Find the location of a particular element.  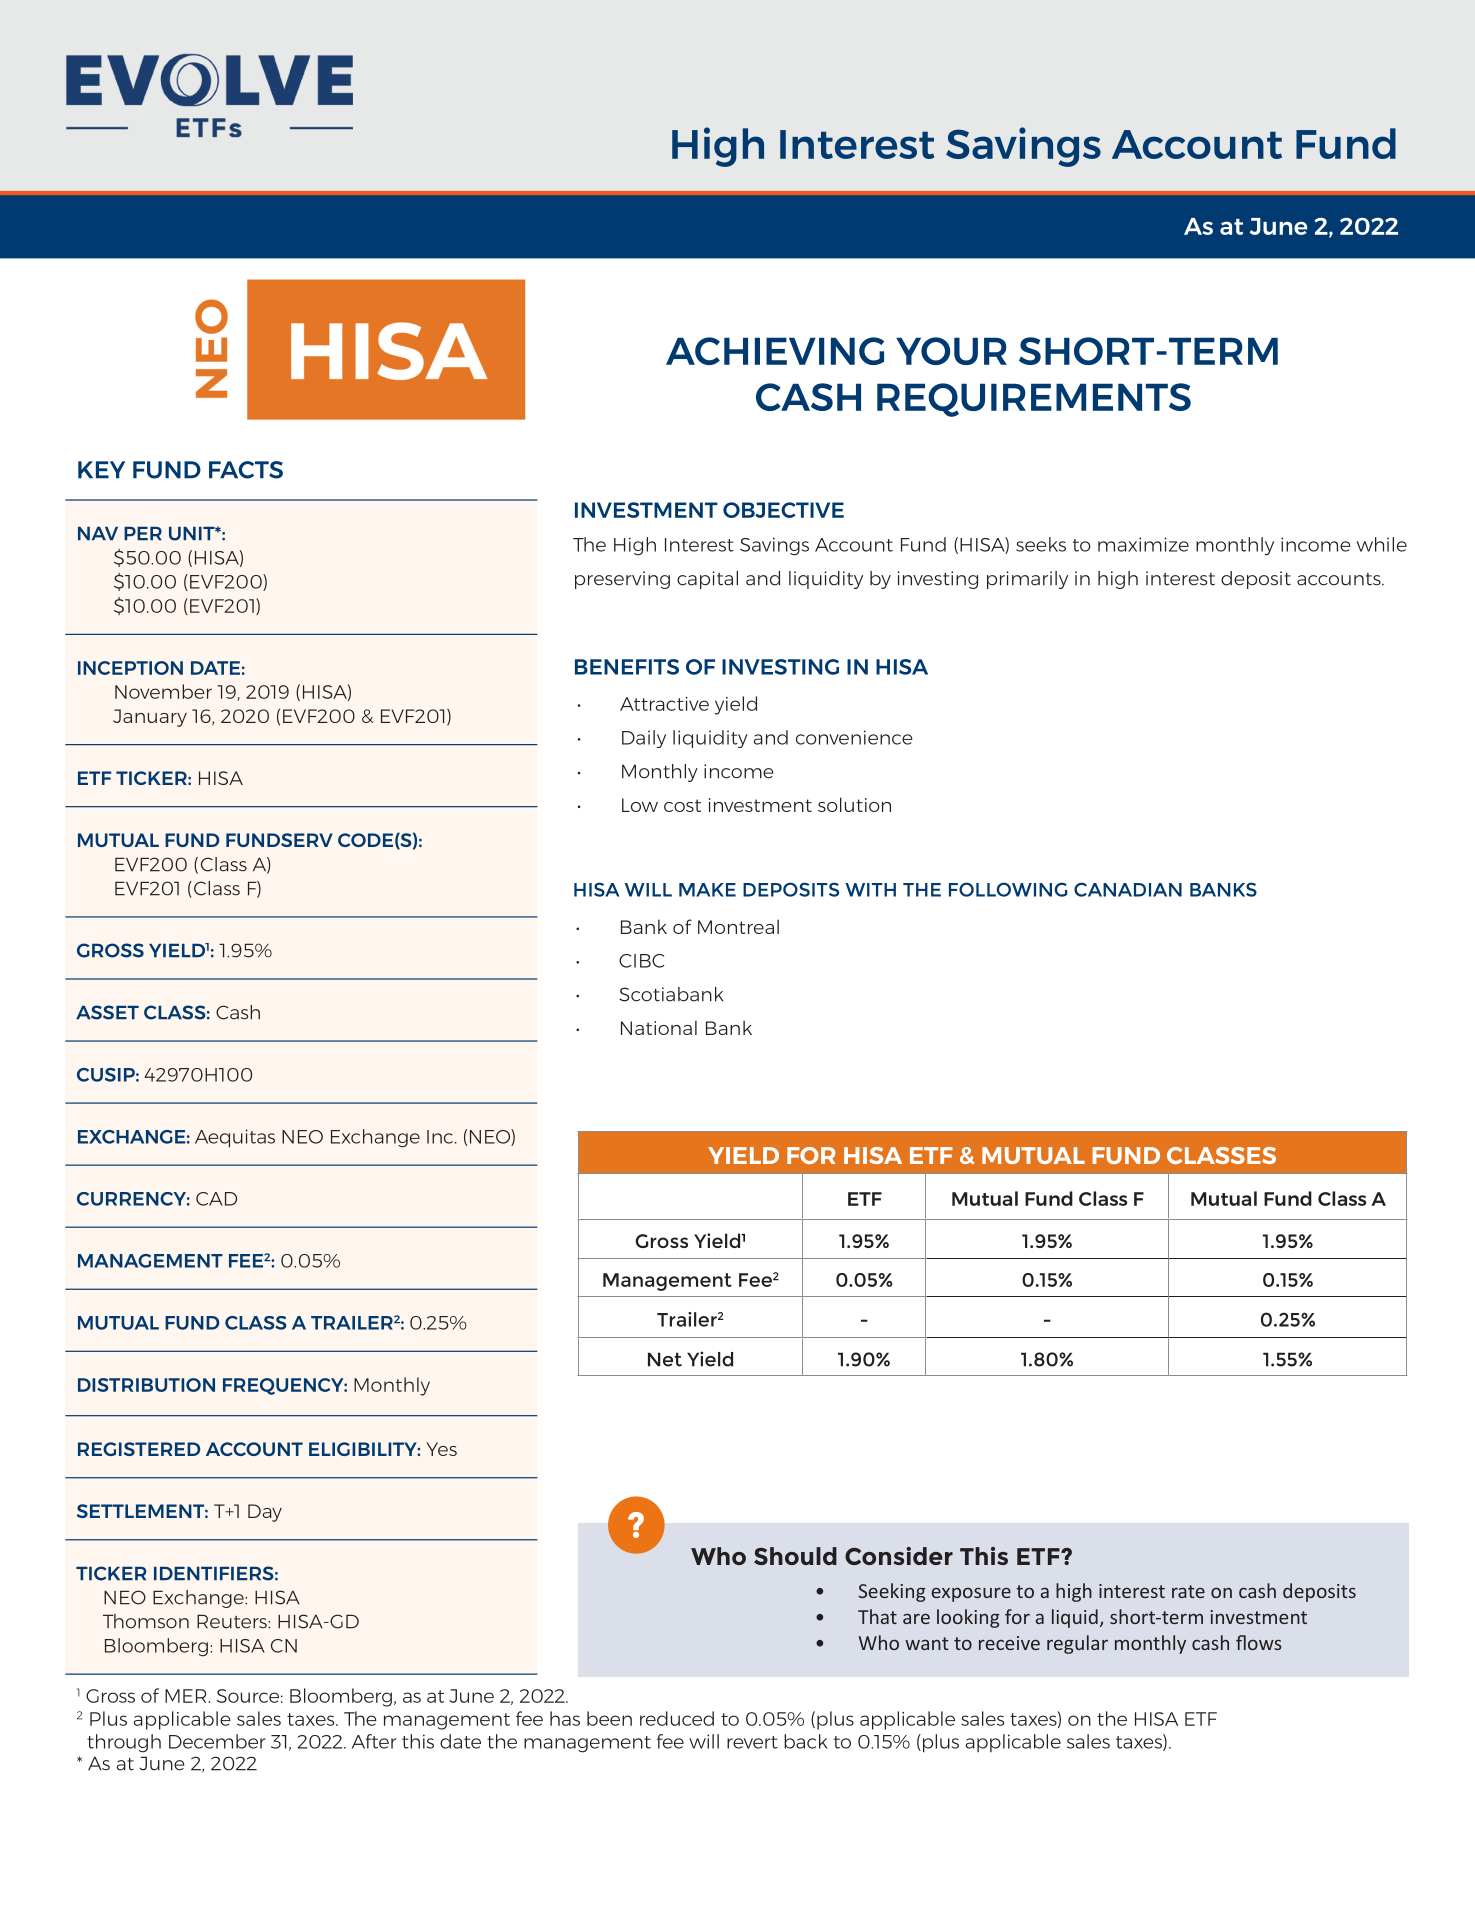

Attractive is located at coordinates (664, 704).
